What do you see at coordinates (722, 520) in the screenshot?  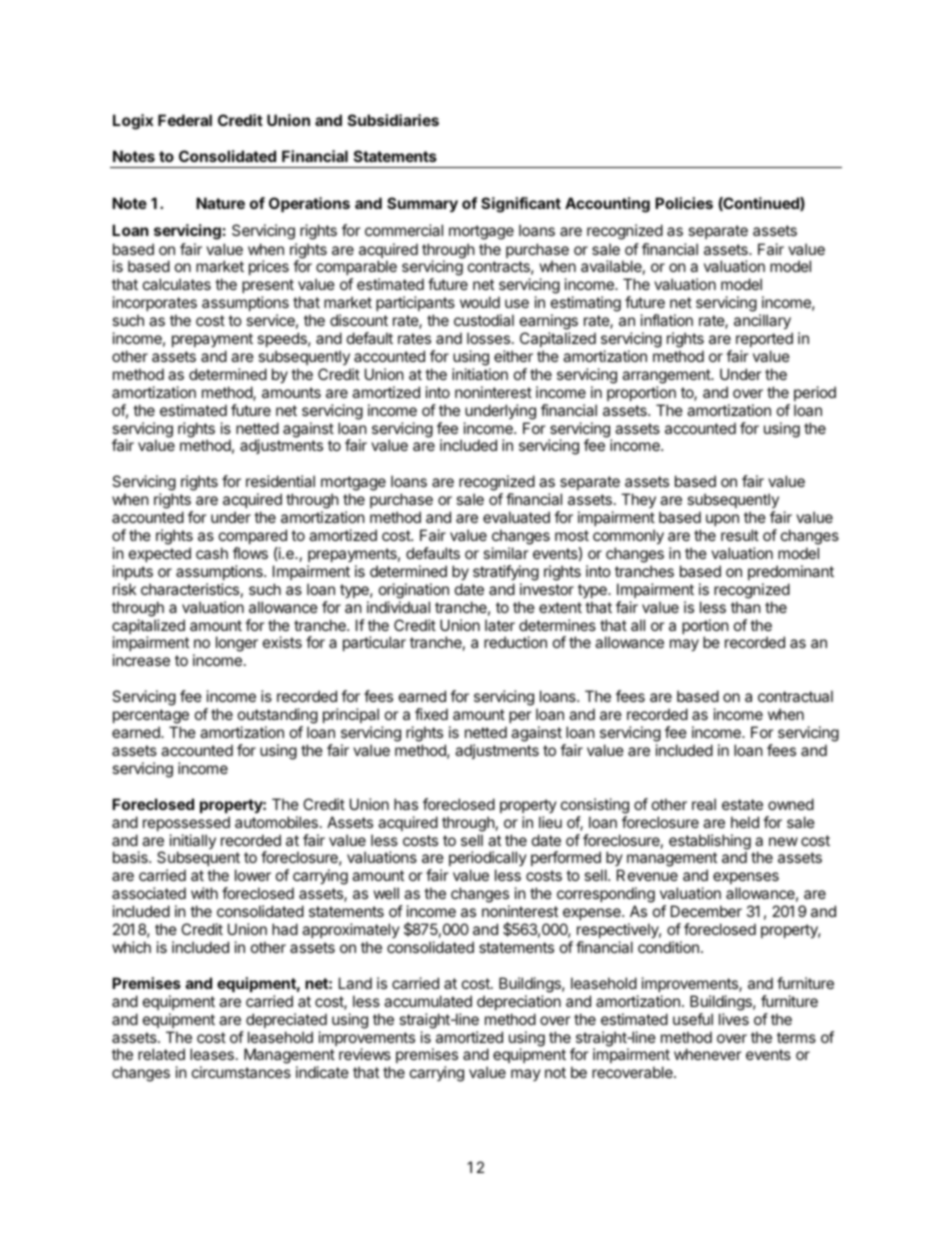 I see `upon` at bounding box center [722, 520].
